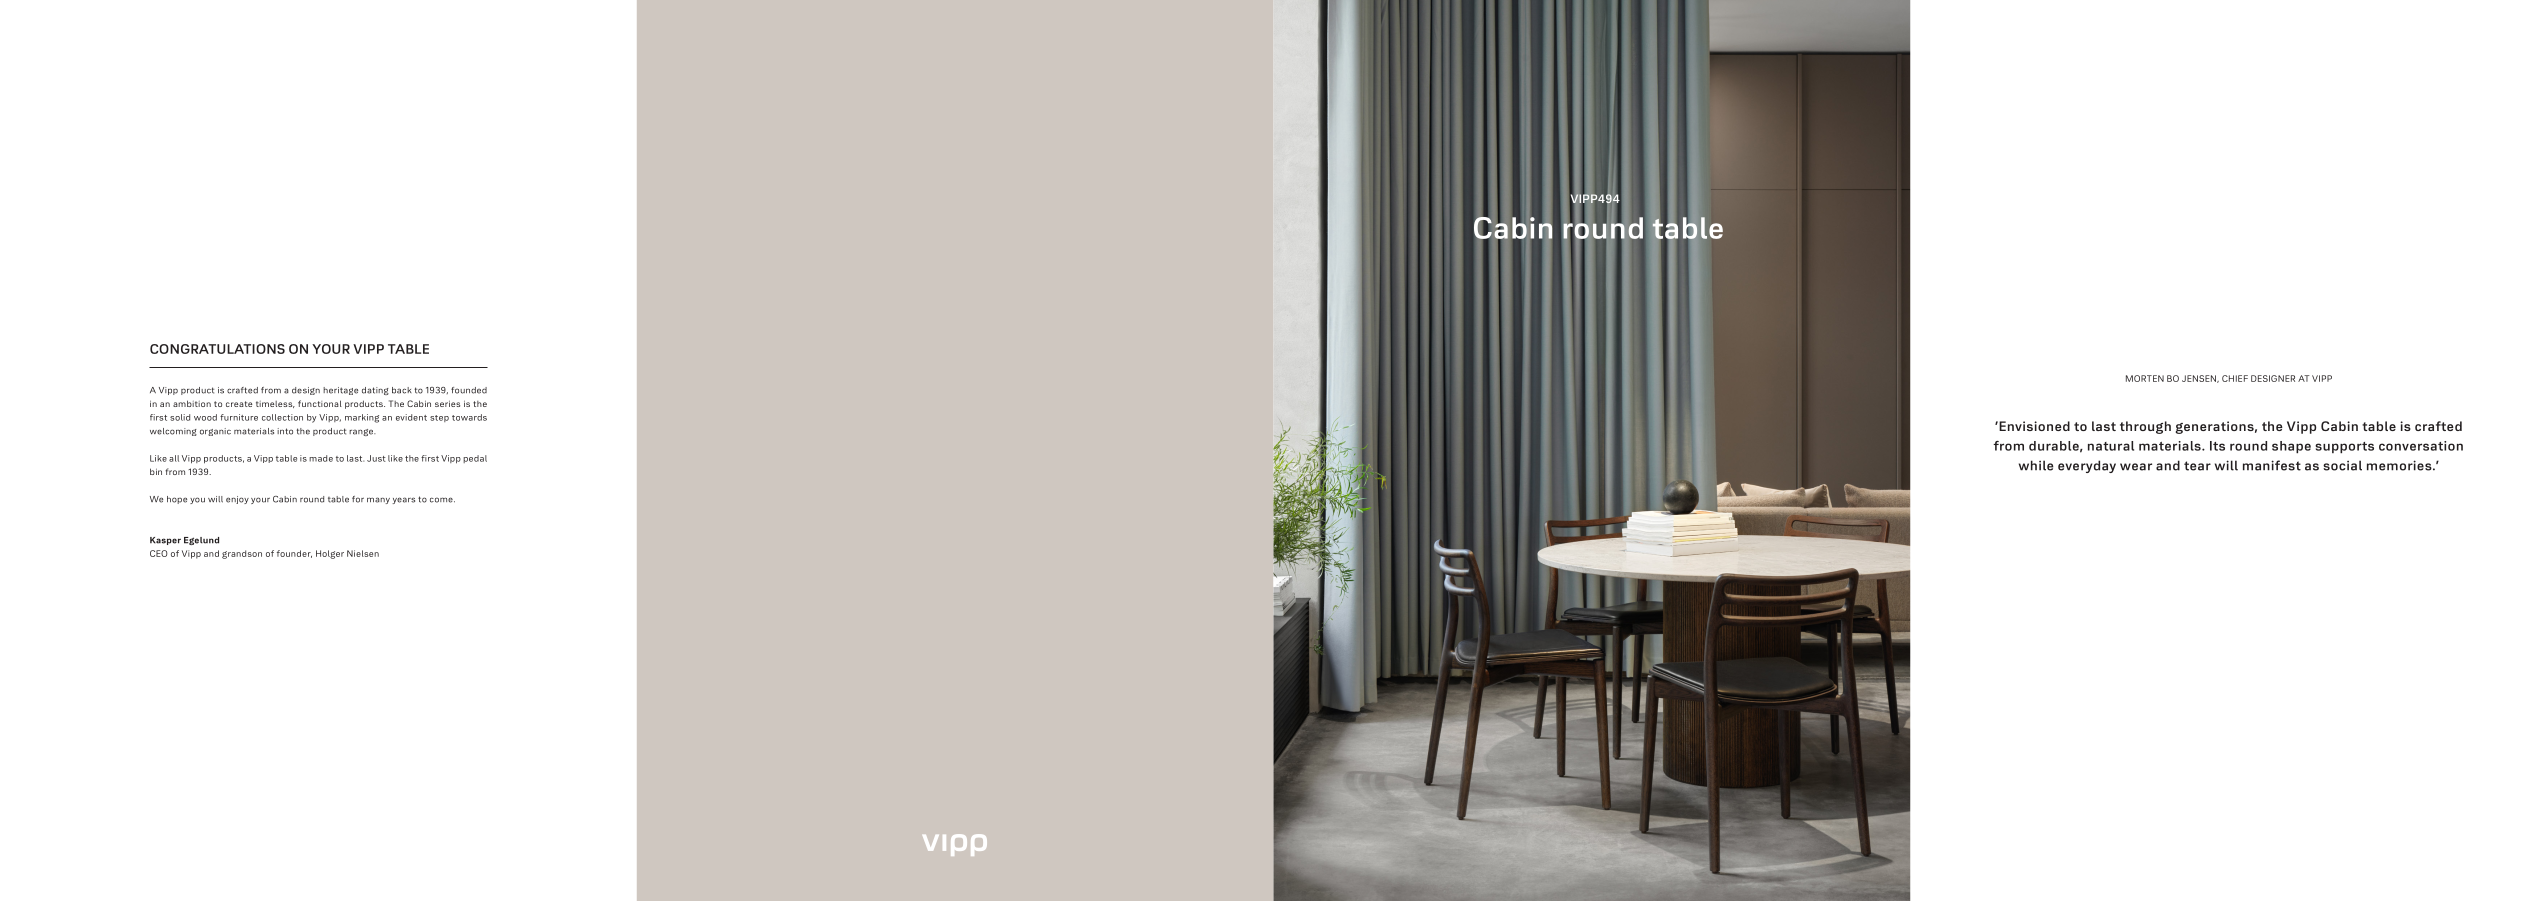 This image has width=2547, height=901. Describe the element at coordinates (330, 554) in the image. I see `Holger` at that location.
